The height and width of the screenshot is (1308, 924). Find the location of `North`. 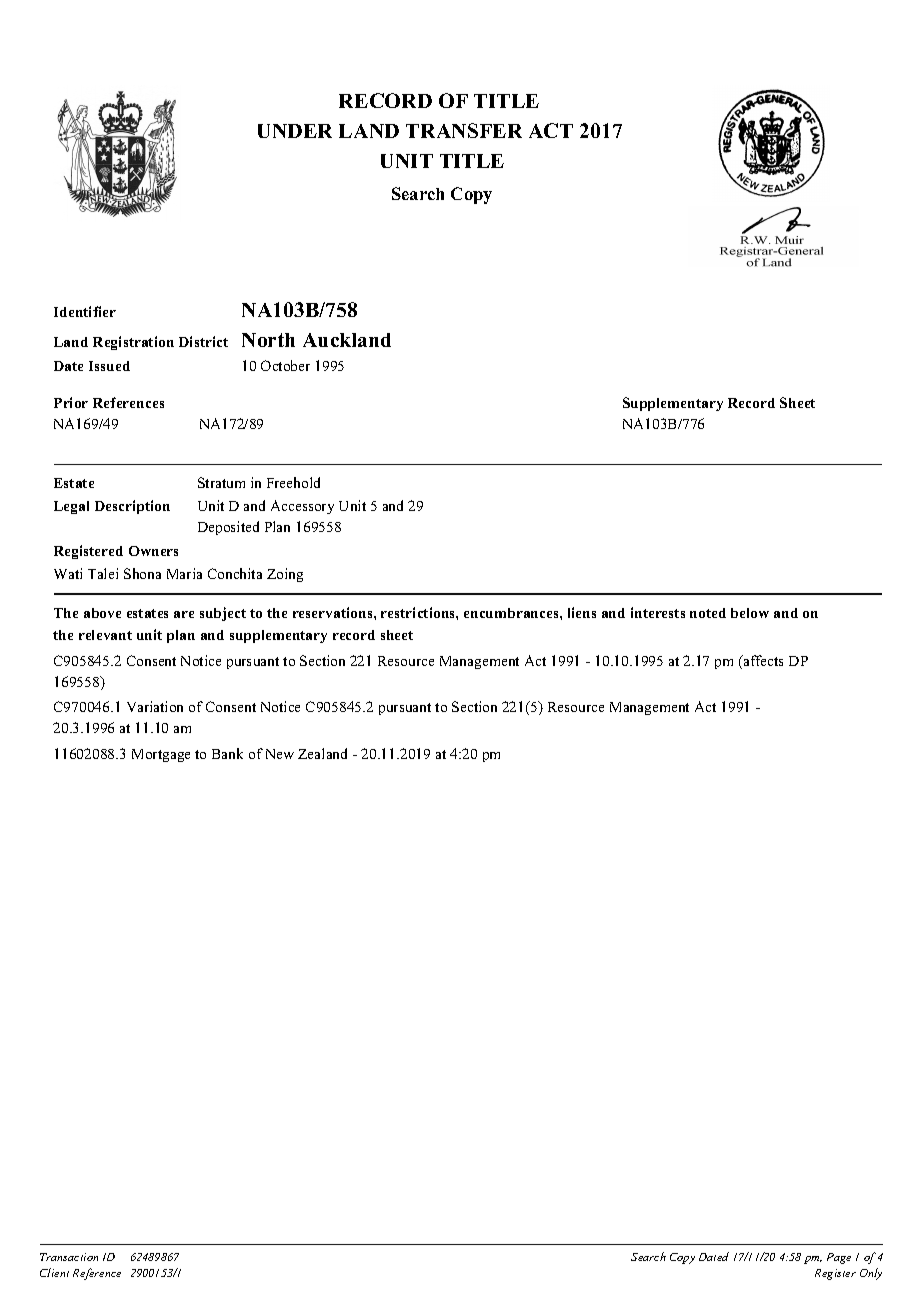

North is located at coordinates (268, 340).
